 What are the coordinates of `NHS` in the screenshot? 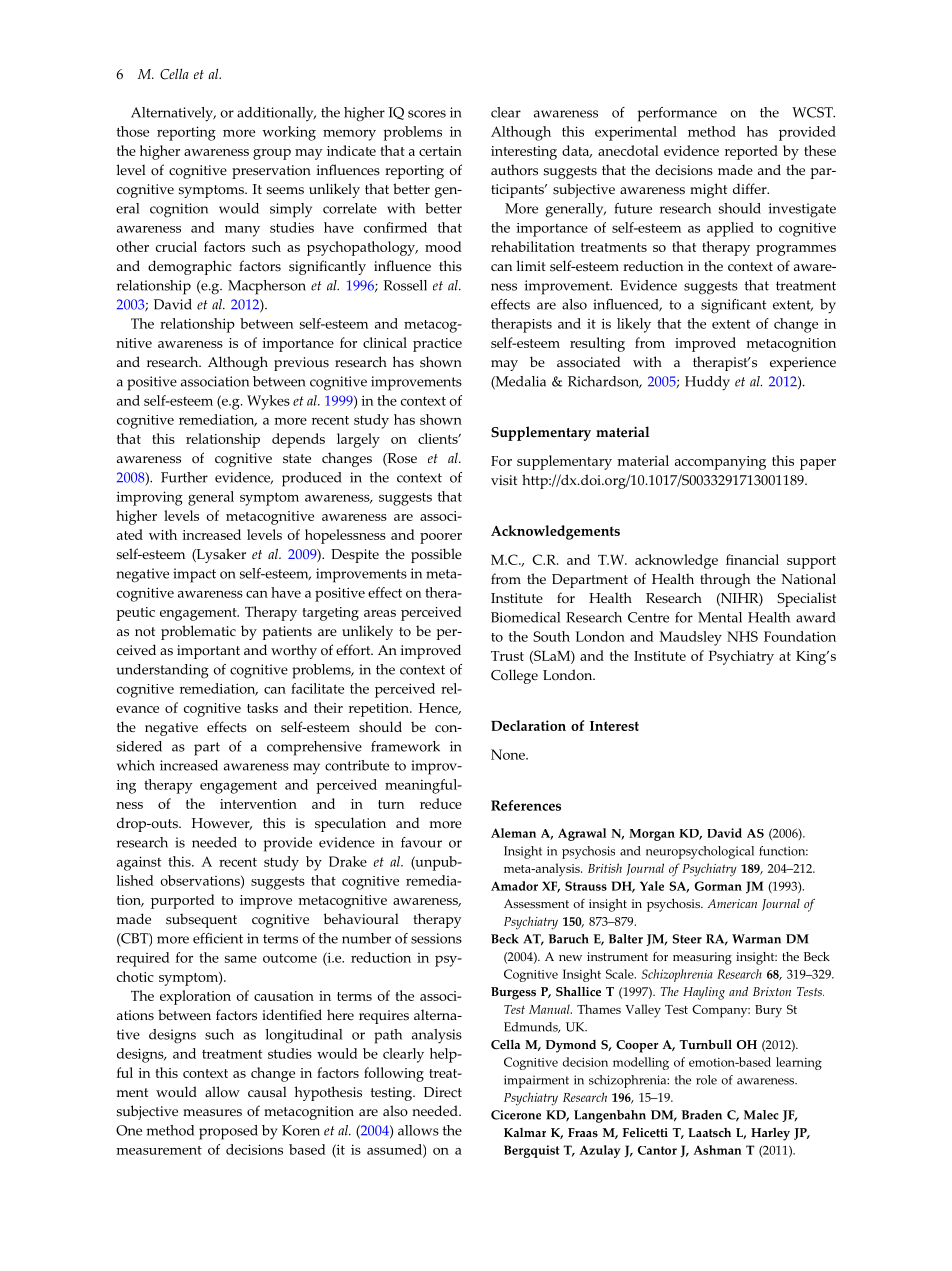 It's located at (742, 636).
